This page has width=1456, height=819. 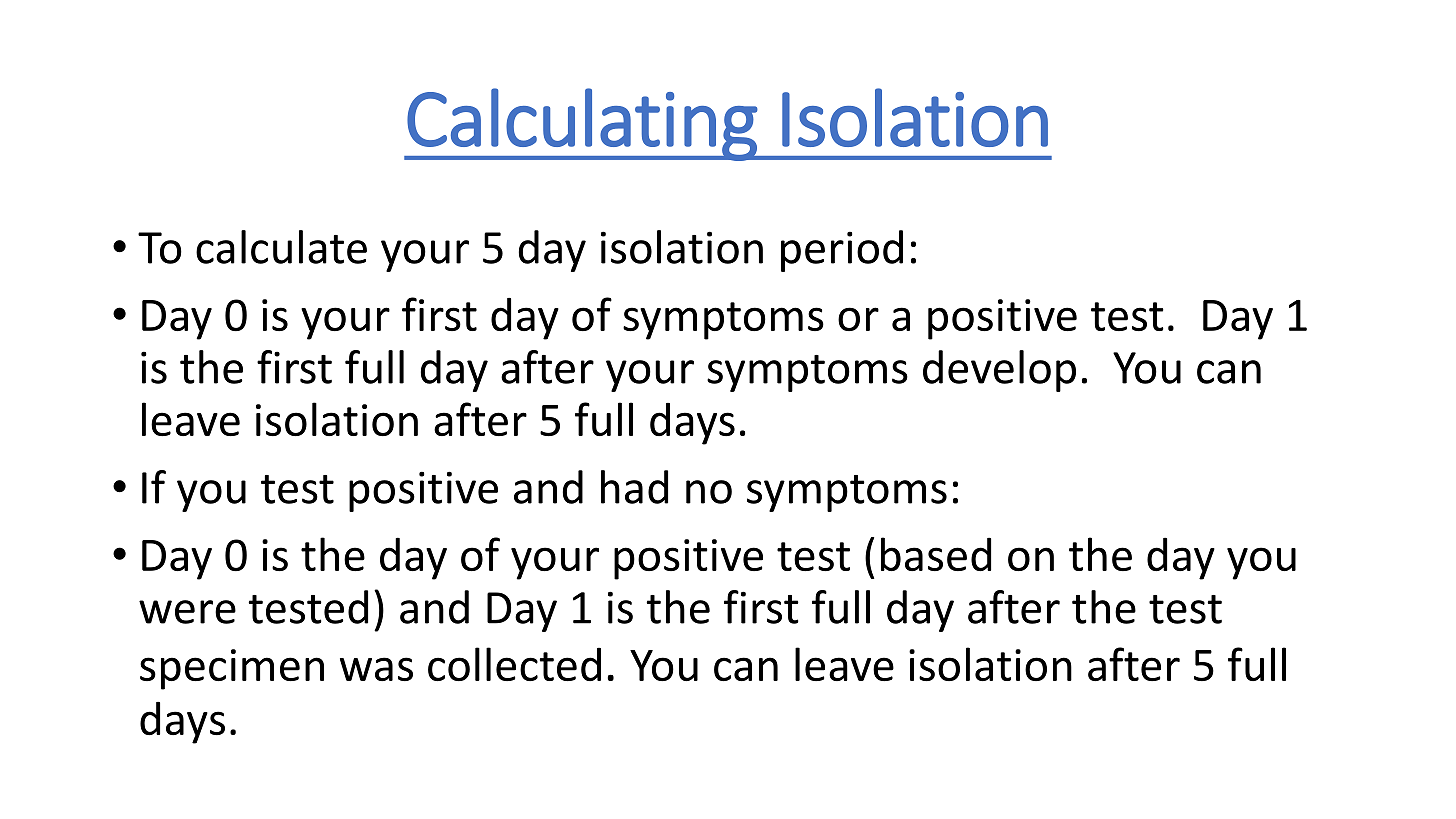 What do you see at coordinates (582, 124) in the page?
I see `Calculating` at bounding box center [582, 124].
